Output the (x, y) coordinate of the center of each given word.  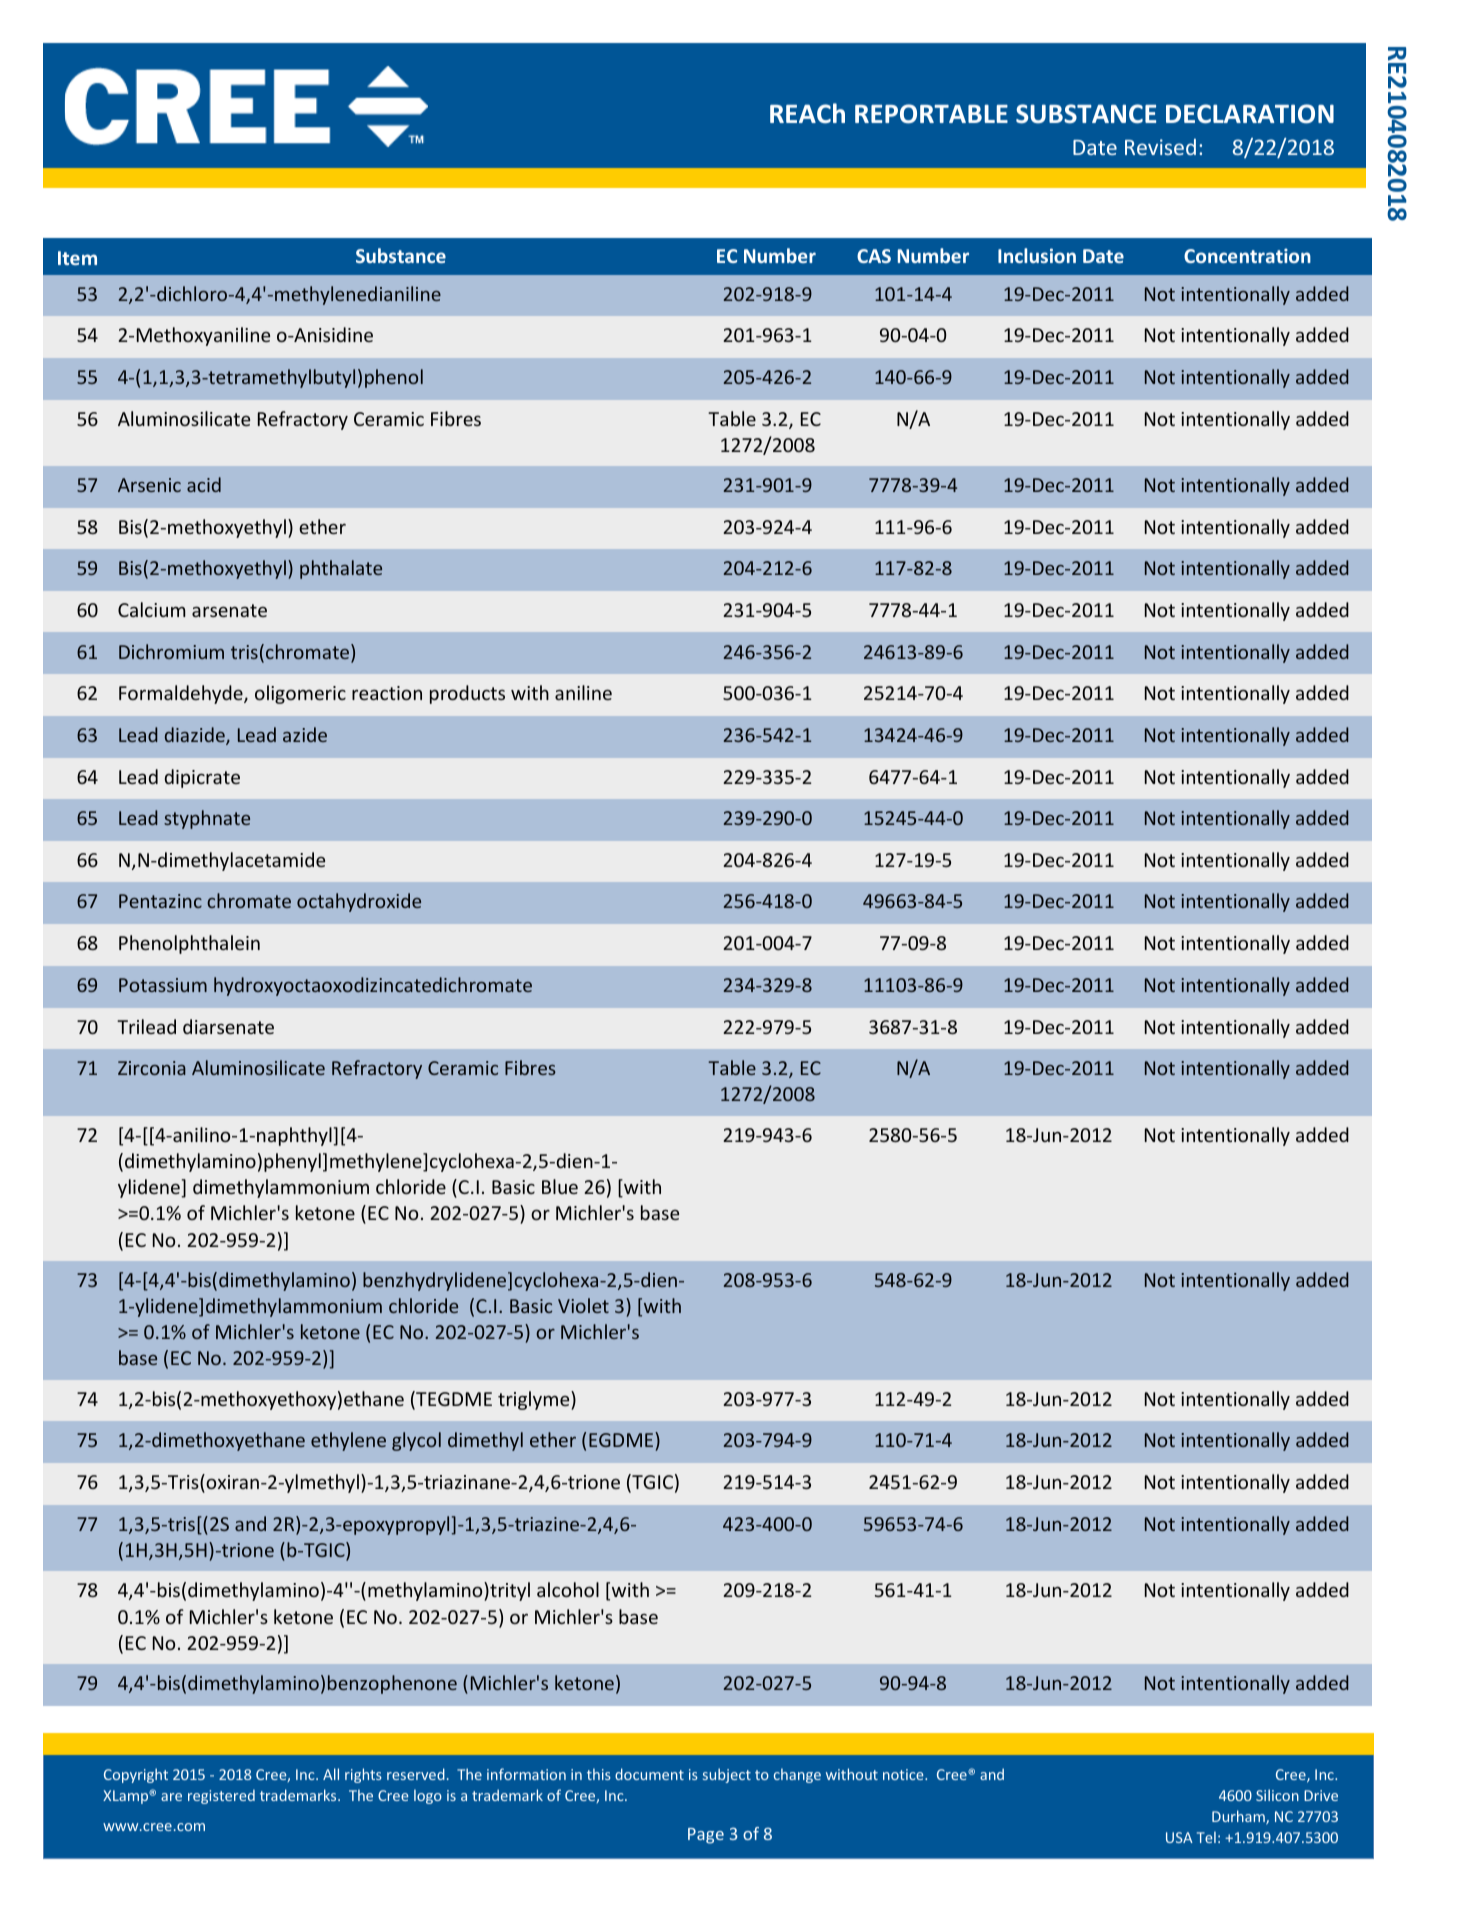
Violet (583, 1305)
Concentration (1247, 255)
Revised (1160, 147)
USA (1179, 1837)
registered (221, 1796)
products (467, 694)
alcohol (568, 1589)
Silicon (1277, 1795)
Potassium (163, 985)
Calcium (152, 609)
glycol (416, 1441)
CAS (874, 256)
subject (727, 1775)
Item (77, 258)
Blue (560, 1186)
